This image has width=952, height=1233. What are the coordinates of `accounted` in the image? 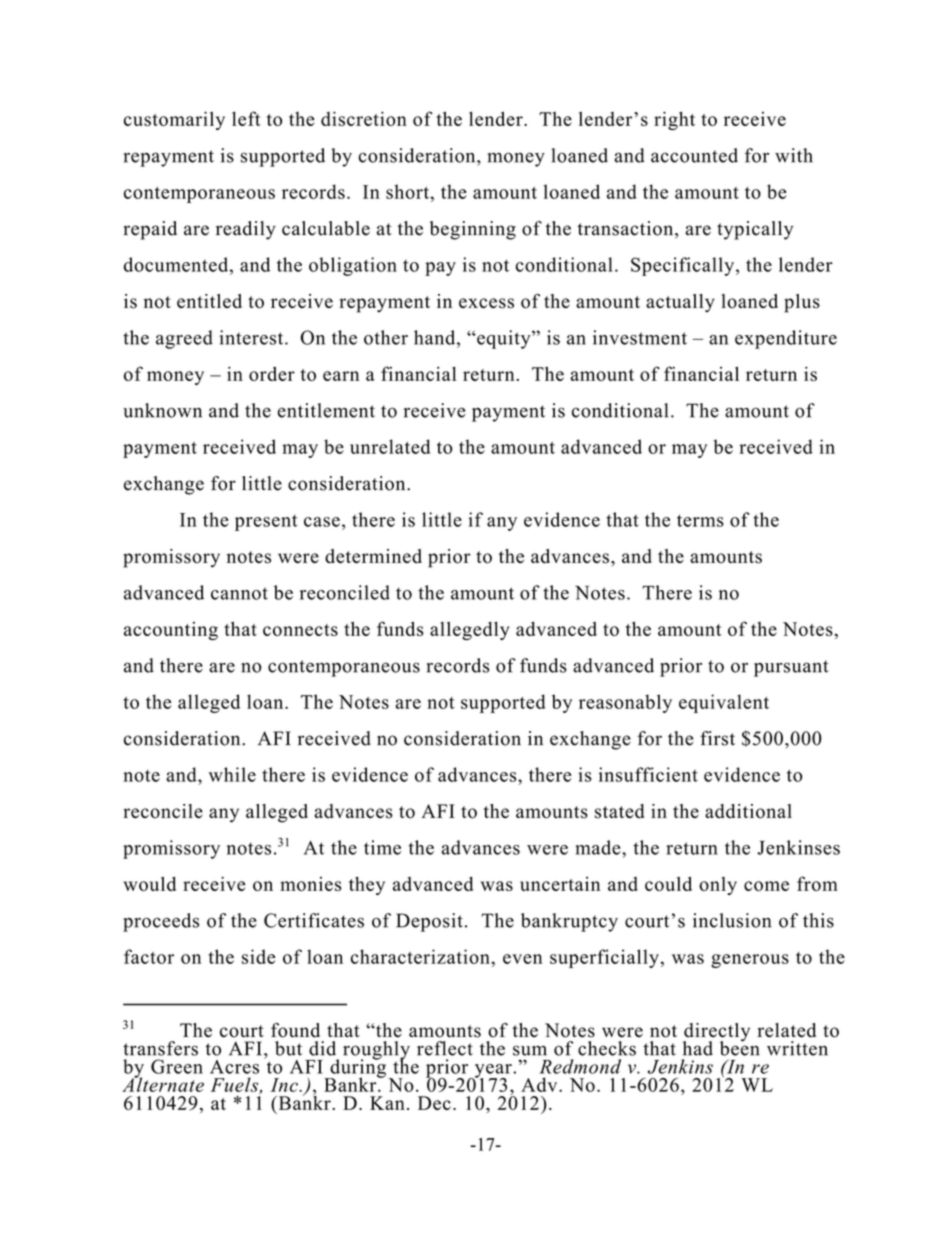 It's located at (694, 155).
